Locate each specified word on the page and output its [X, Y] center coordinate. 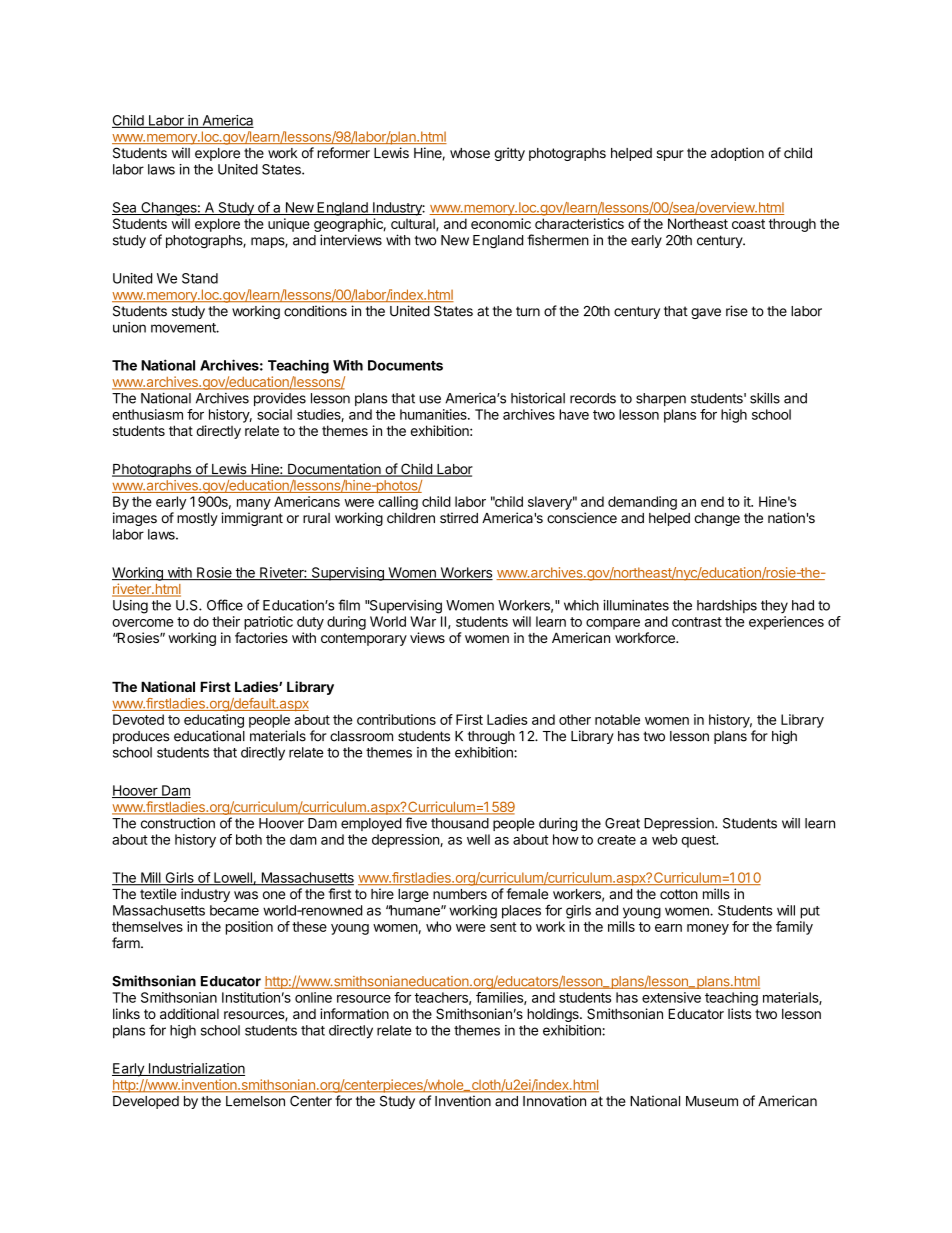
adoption [737, 154]
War [423, 621]
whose [470, 153]
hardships [727, 606]
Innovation [554, 1101]
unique [289, 225]
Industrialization [195, 1069]
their [226, 621]
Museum [712, 1101]
